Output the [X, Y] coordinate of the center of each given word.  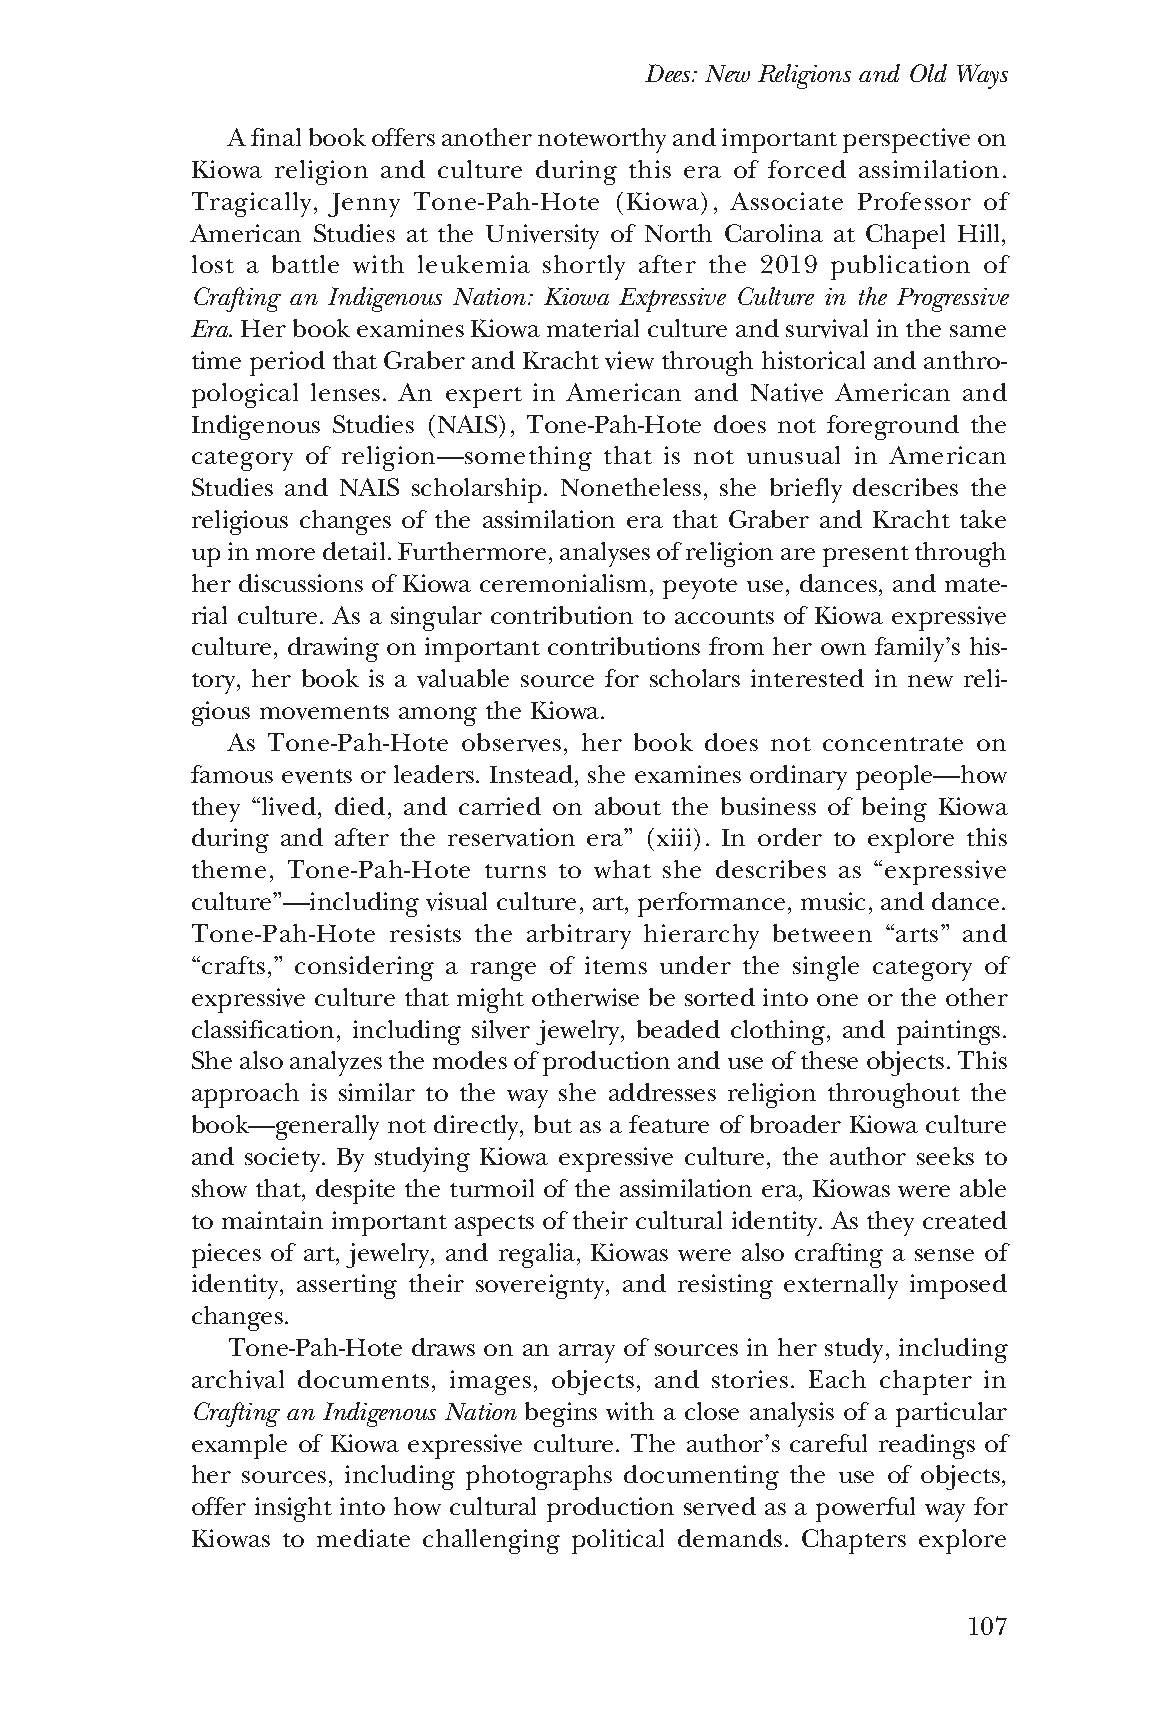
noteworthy [602, 140]
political [618, 1541]
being [894, 809]
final [276, 137]
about [628, 806]
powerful [865, 1509]
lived [289, 806]
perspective [906, 140]
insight [293, 1509]
